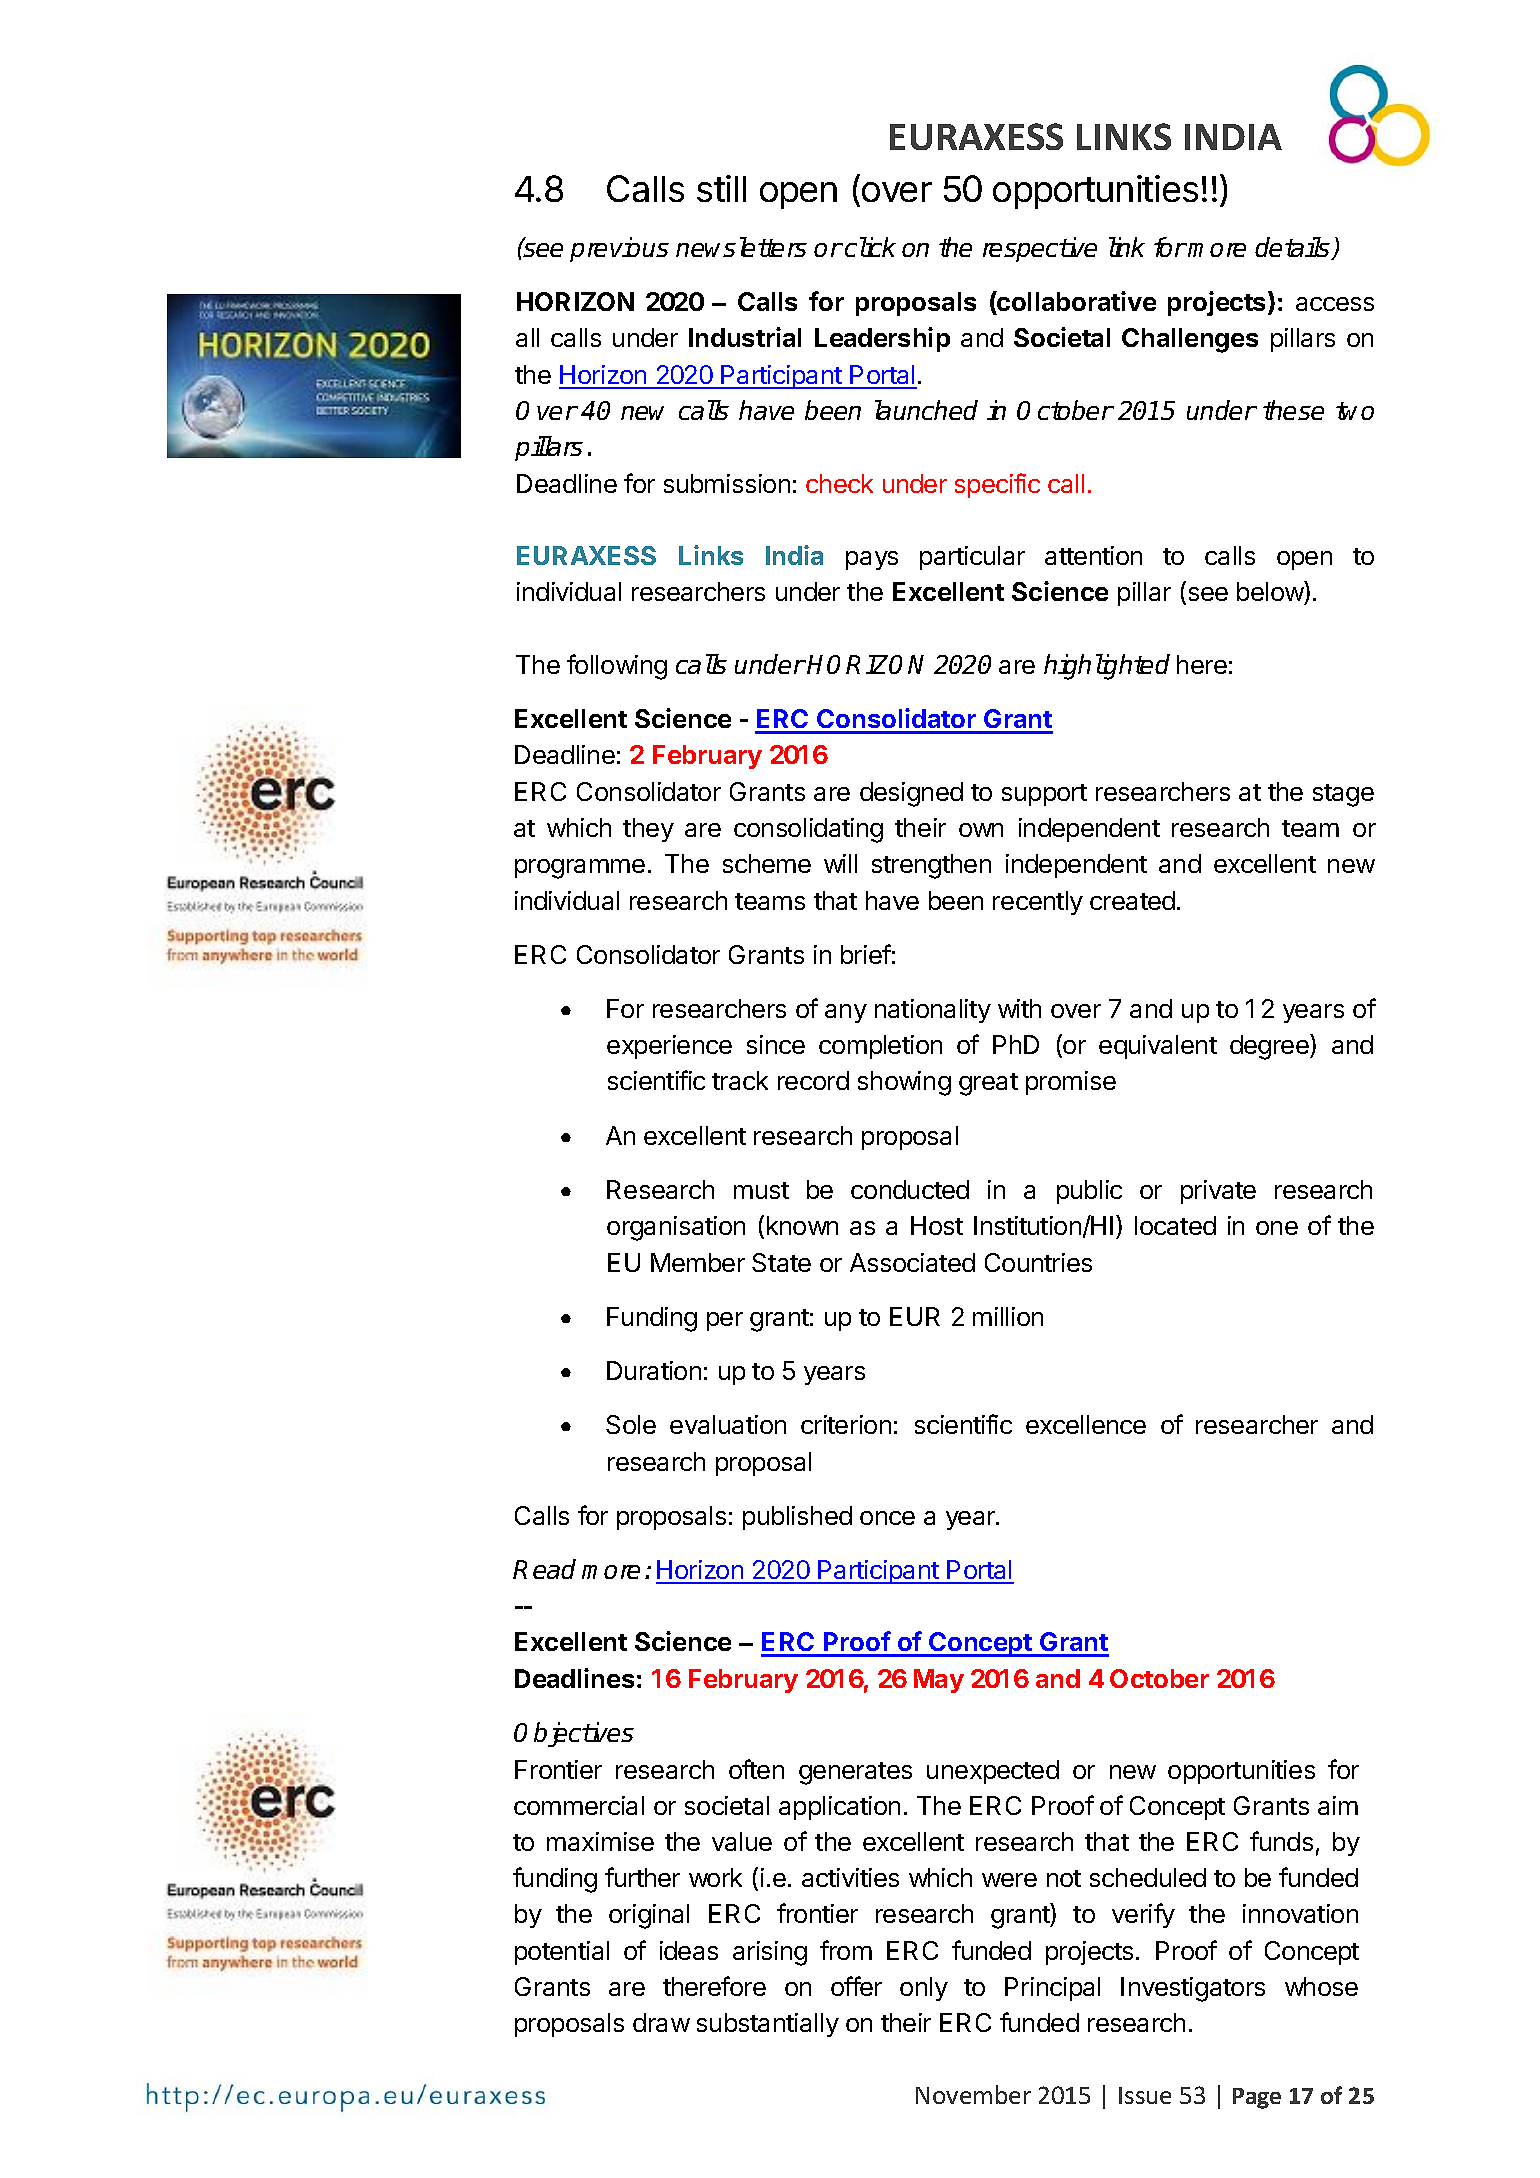 The width and height of the document is (1540, 2178). What do you see at coordinates (676, 1228) in the document?
I see `organisation` at bounding box center [676, 1228].
